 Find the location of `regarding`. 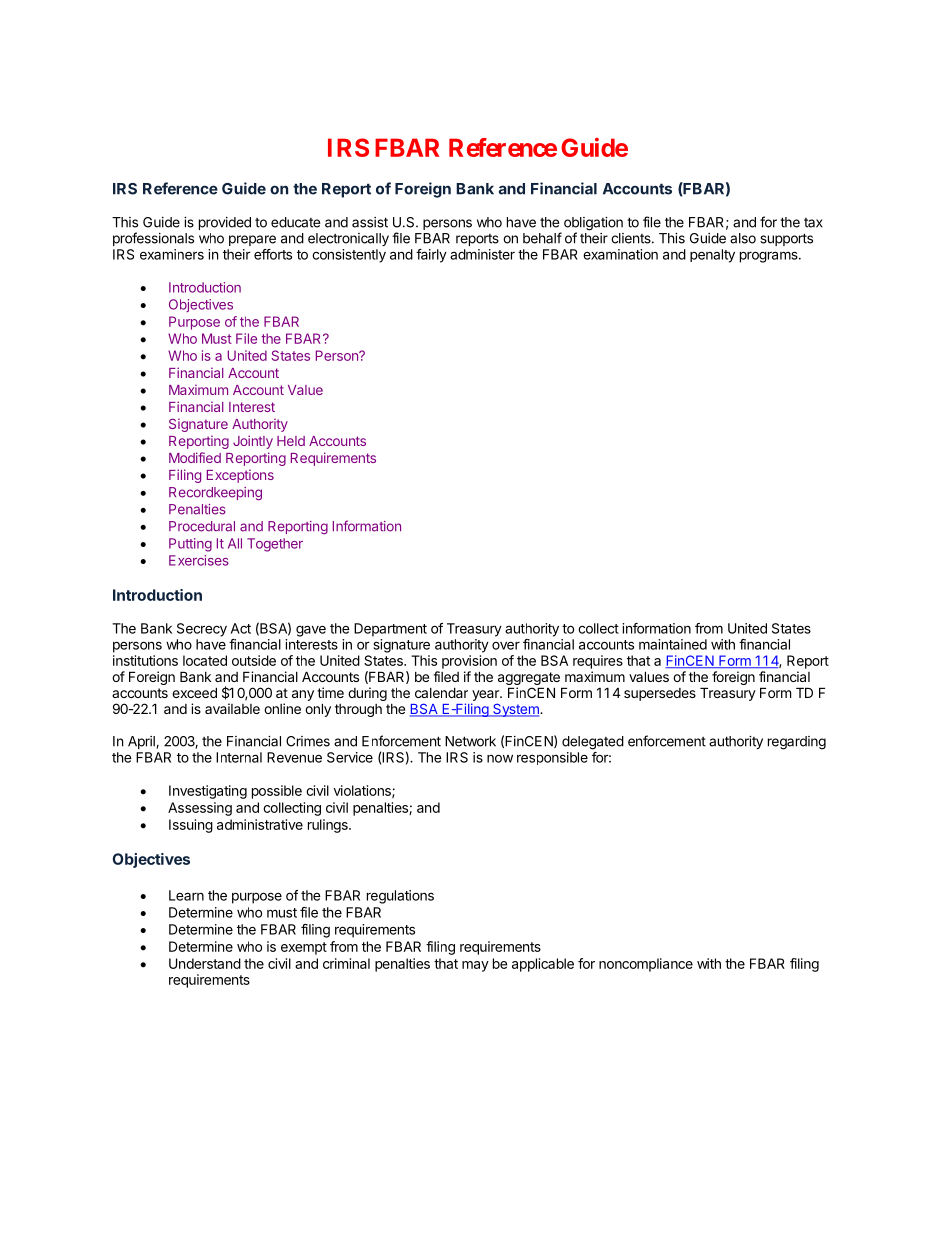

regarding is located at coordinates (797, 743).
